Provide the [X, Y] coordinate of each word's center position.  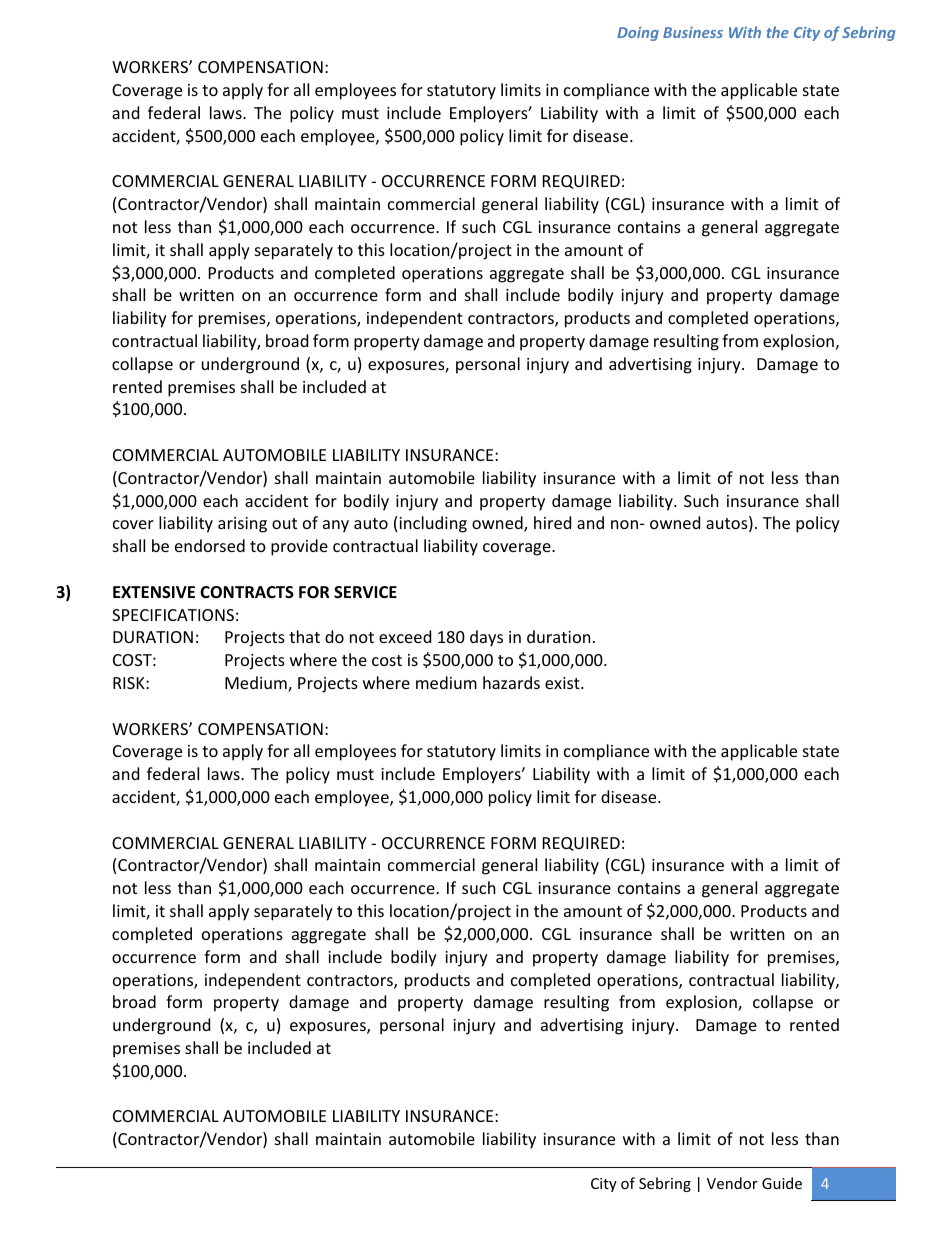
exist [563, 683]
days [486, 638]
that [304, 636]
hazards [511, 682]
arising [242, 525]
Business [693, 32]
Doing [638, 34]
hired [552, 522]
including [433, 524]
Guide [782, 1183]
